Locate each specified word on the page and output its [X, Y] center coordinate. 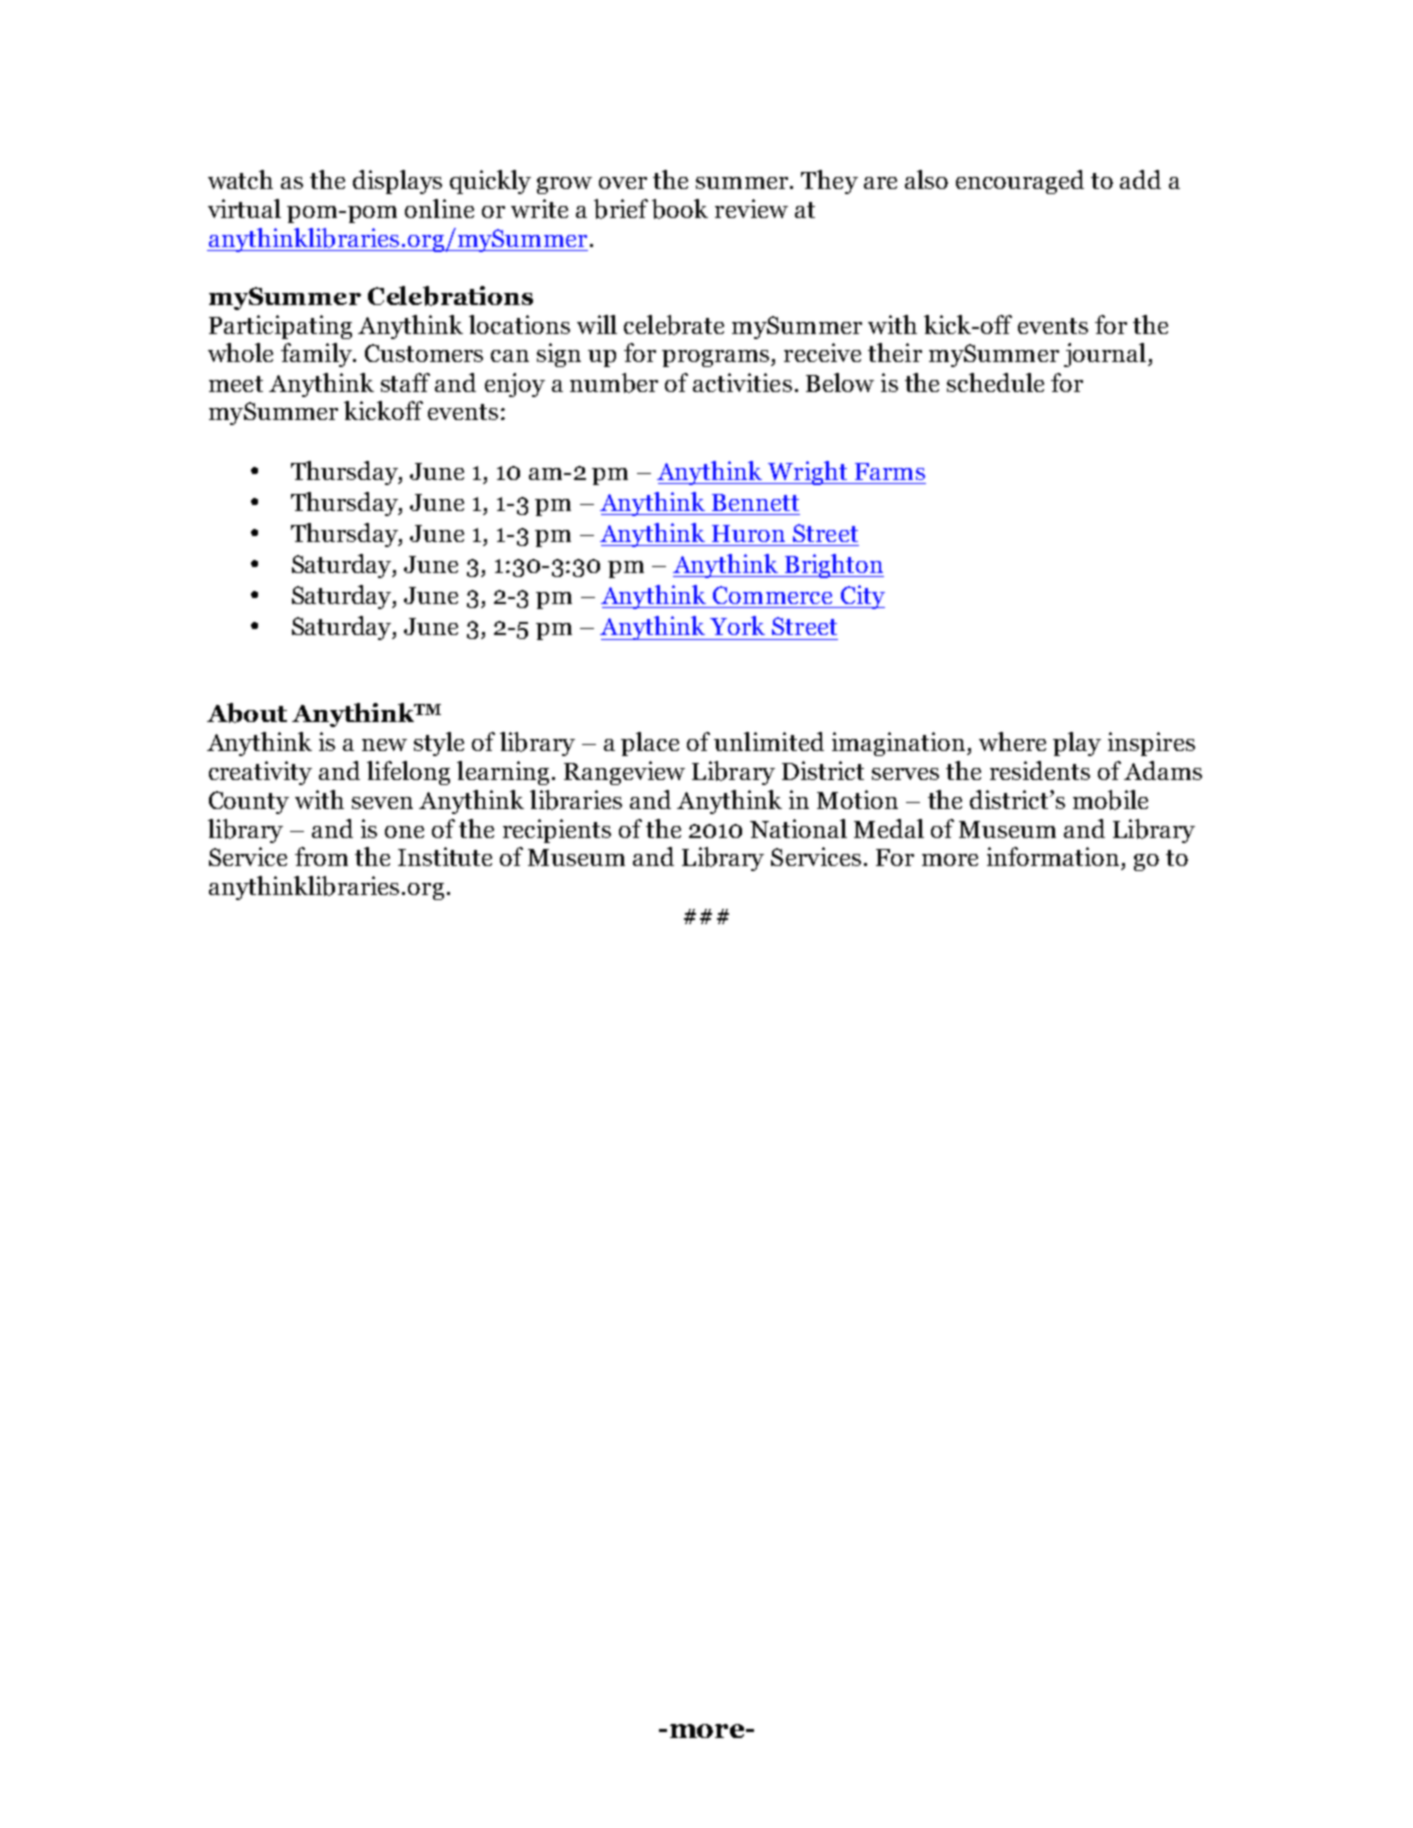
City [861, 597]
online [439, 208]
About [247, 713]
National [798, 828]
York [737, 625]
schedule [995, 382]
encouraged [1020, 182]
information [1053, 856]
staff [405, 382]
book [680, 209]
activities [742, 382]
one [404, 832]
